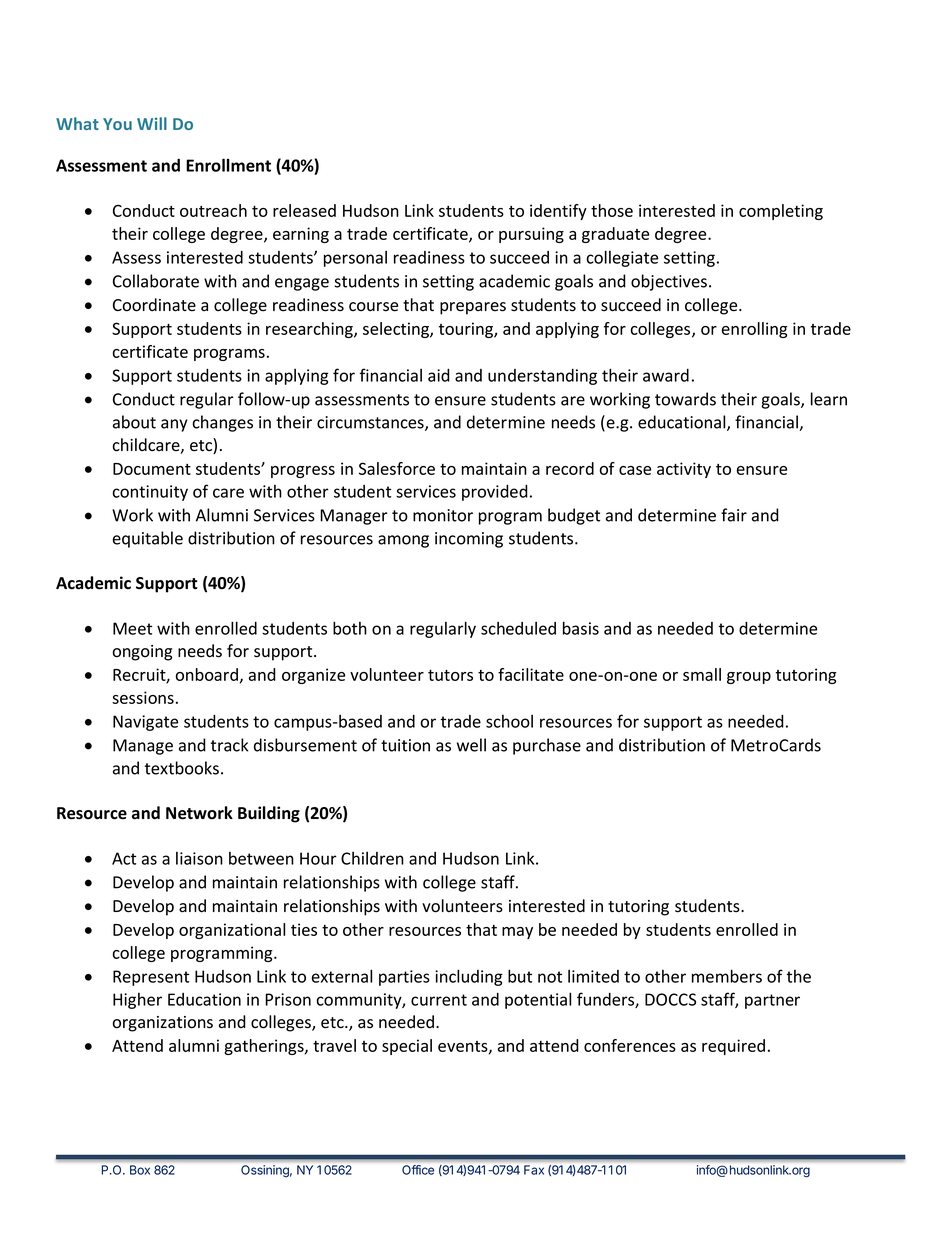 This page has height=1233, width=952. What do you see at coordinates (495, 493) in the page?
I see `provided` at bounding box center [495, 493].
